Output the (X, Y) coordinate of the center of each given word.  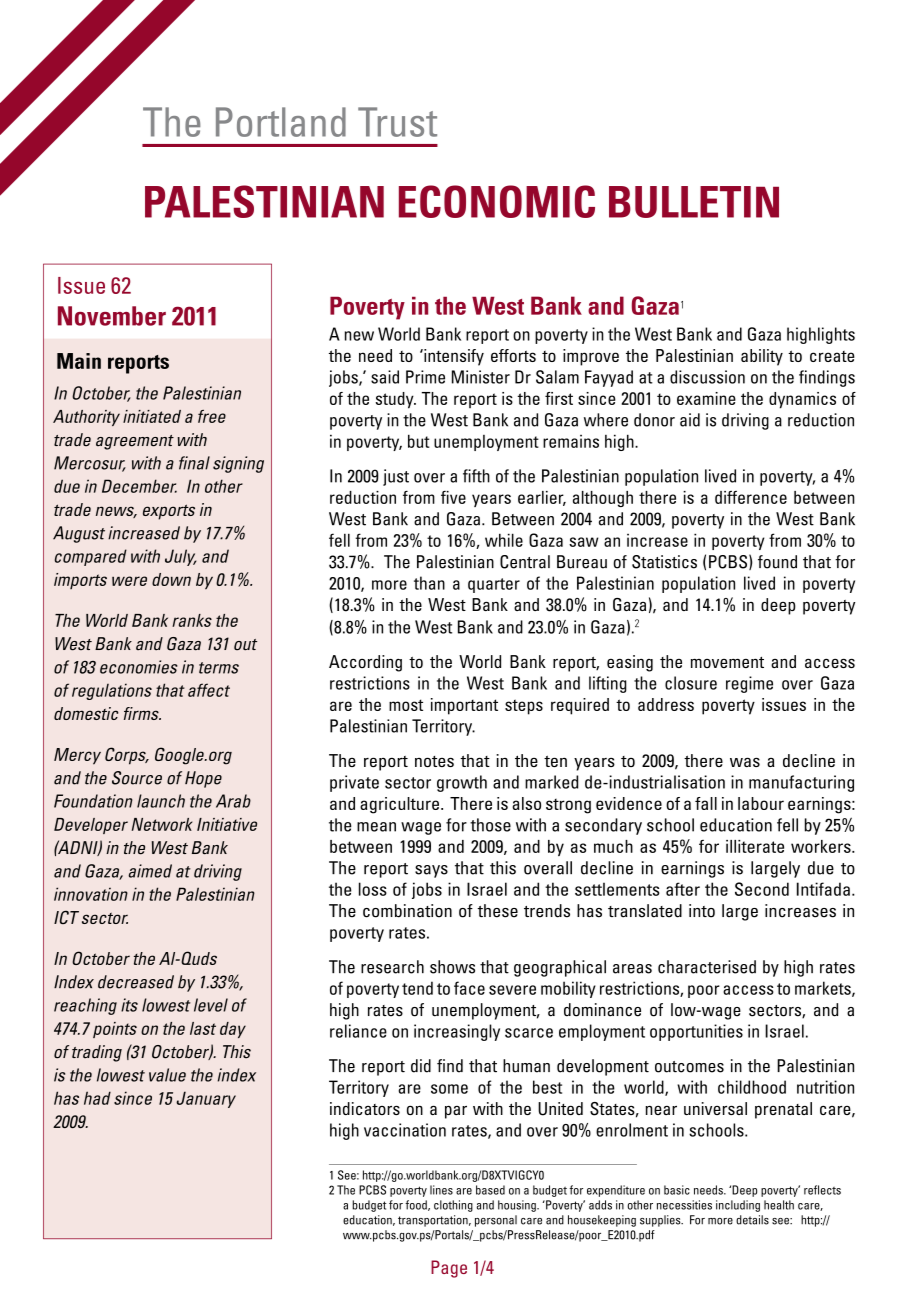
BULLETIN (694, 202)
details (752, 1220)
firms (142, 713)
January (206, 1099)
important (464, 706)
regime (749, 684)
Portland (281, 122)
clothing (453, 1206)
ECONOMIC (497, 201)
